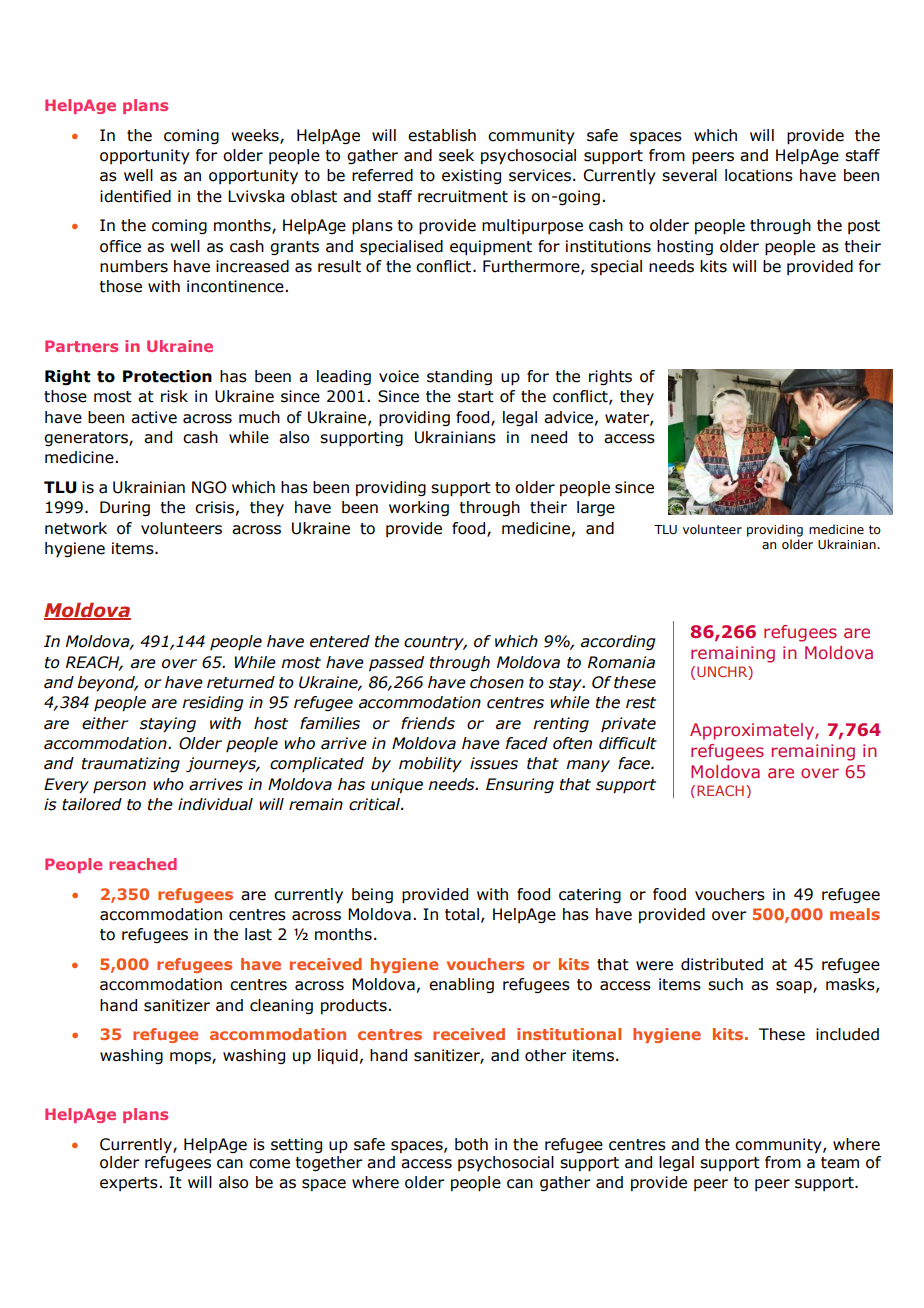 The image size is (924, 1308). What do you see at coordinates (462, 914) in the screenshot?
I see `total` at bounding box center [462, 914].
